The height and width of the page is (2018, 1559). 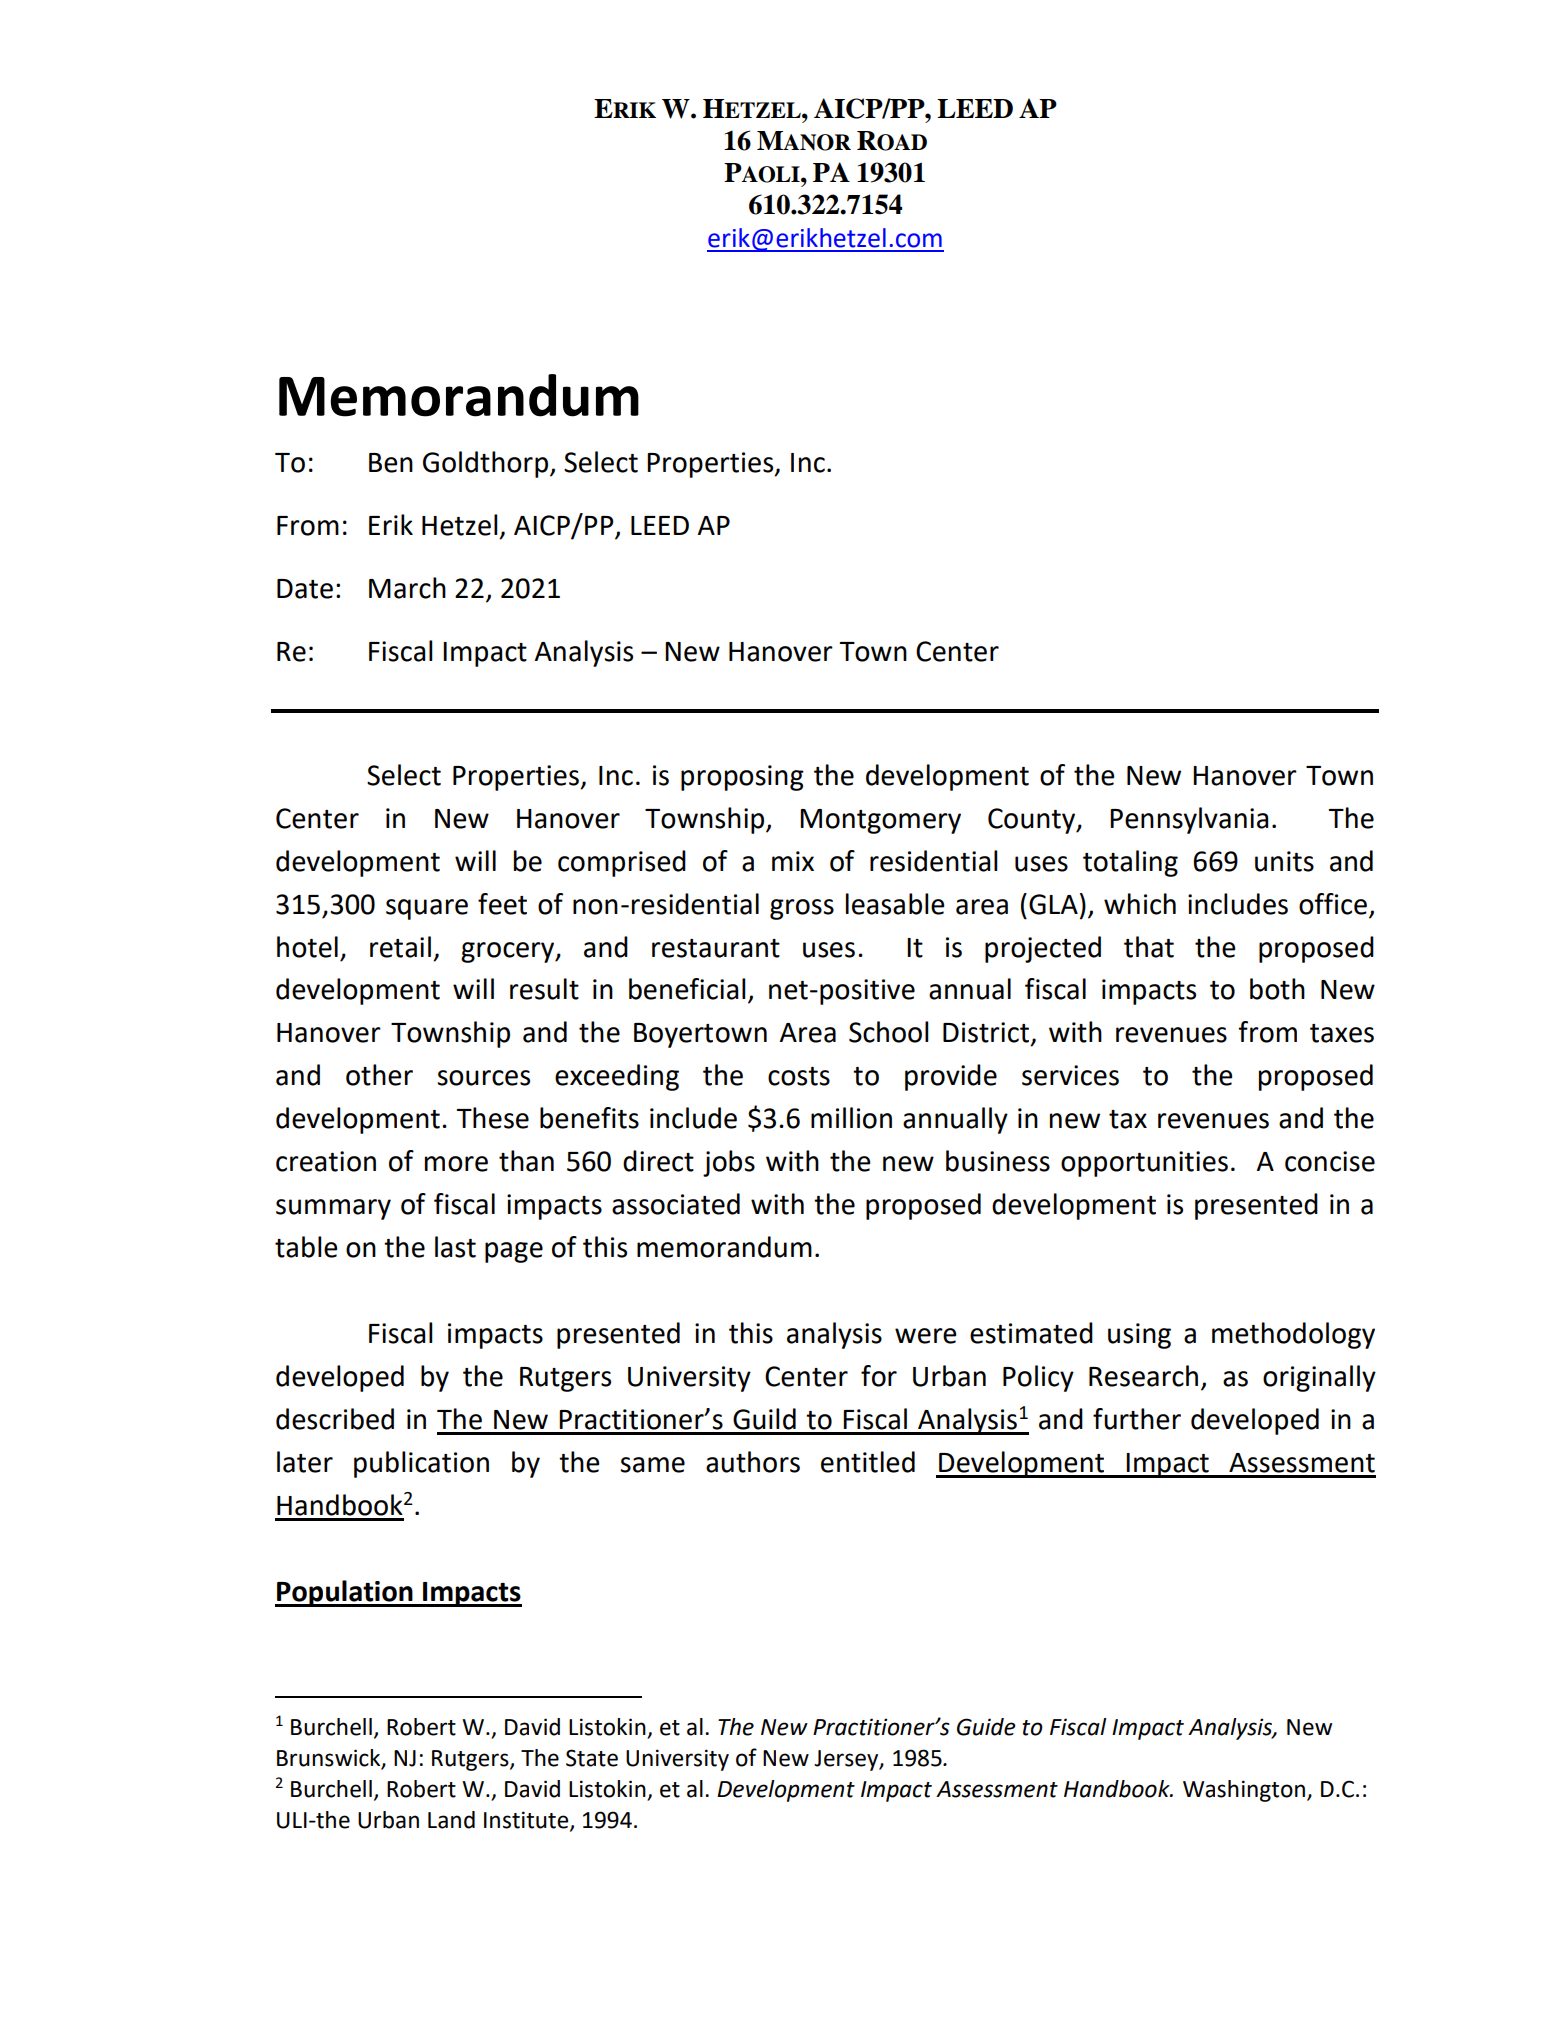 I want to click on Pennsylvania, so click(x=1189, y=820).
